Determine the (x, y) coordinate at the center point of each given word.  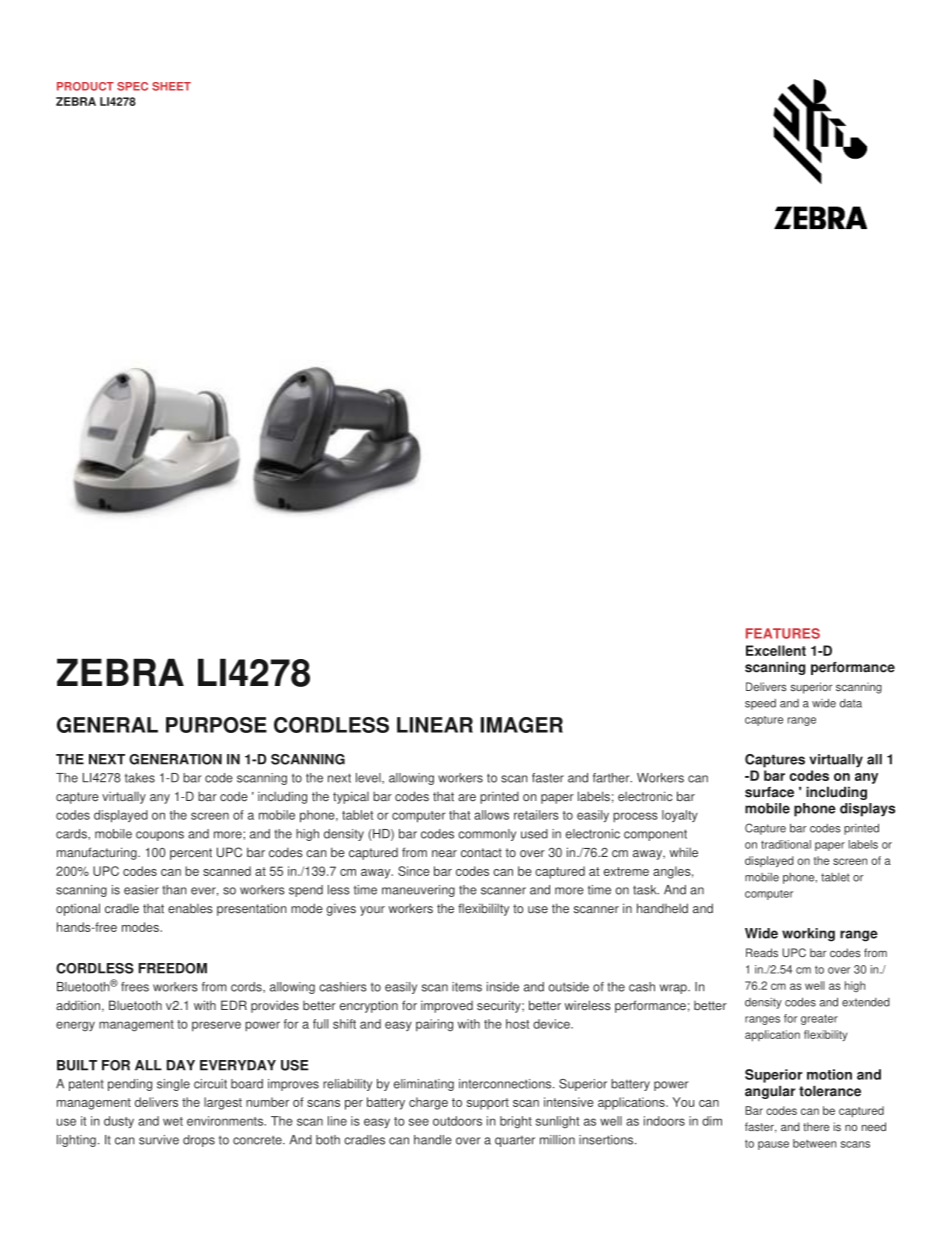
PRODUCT (85, 86)
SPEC (132, 86)
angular (770, 1092)
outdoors (457, 1121)
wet (173, 1121)
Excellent (776, 650)
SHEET (171, 86)
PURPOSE (216, 725)
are (467, 798)
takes (140, 778)
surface (769, 792)
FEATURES (783, 633)
